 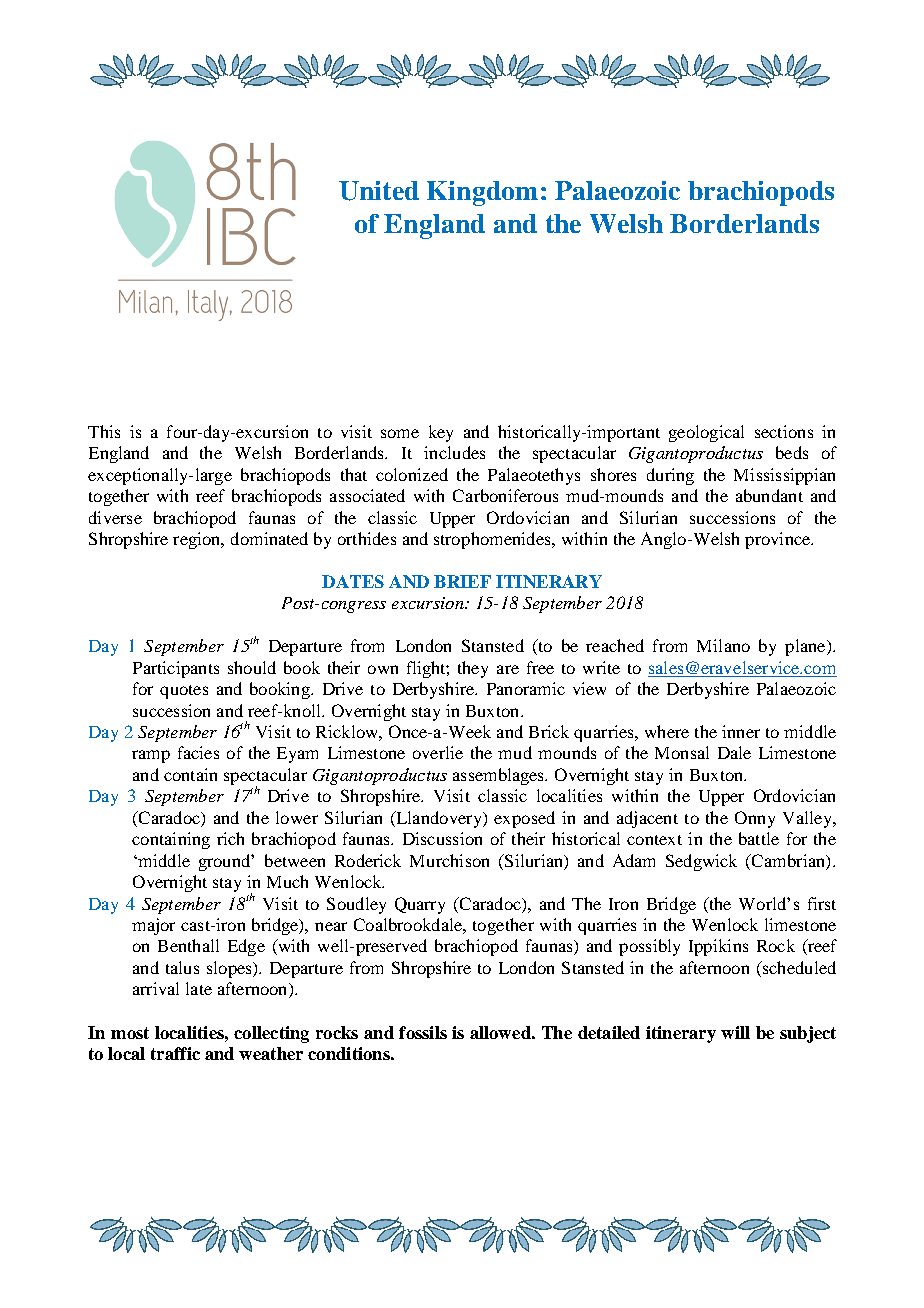 What do you see at coordinates (462, 581) in the screenshot?
I see `BRIEF` at bounding box center [462, 581].
